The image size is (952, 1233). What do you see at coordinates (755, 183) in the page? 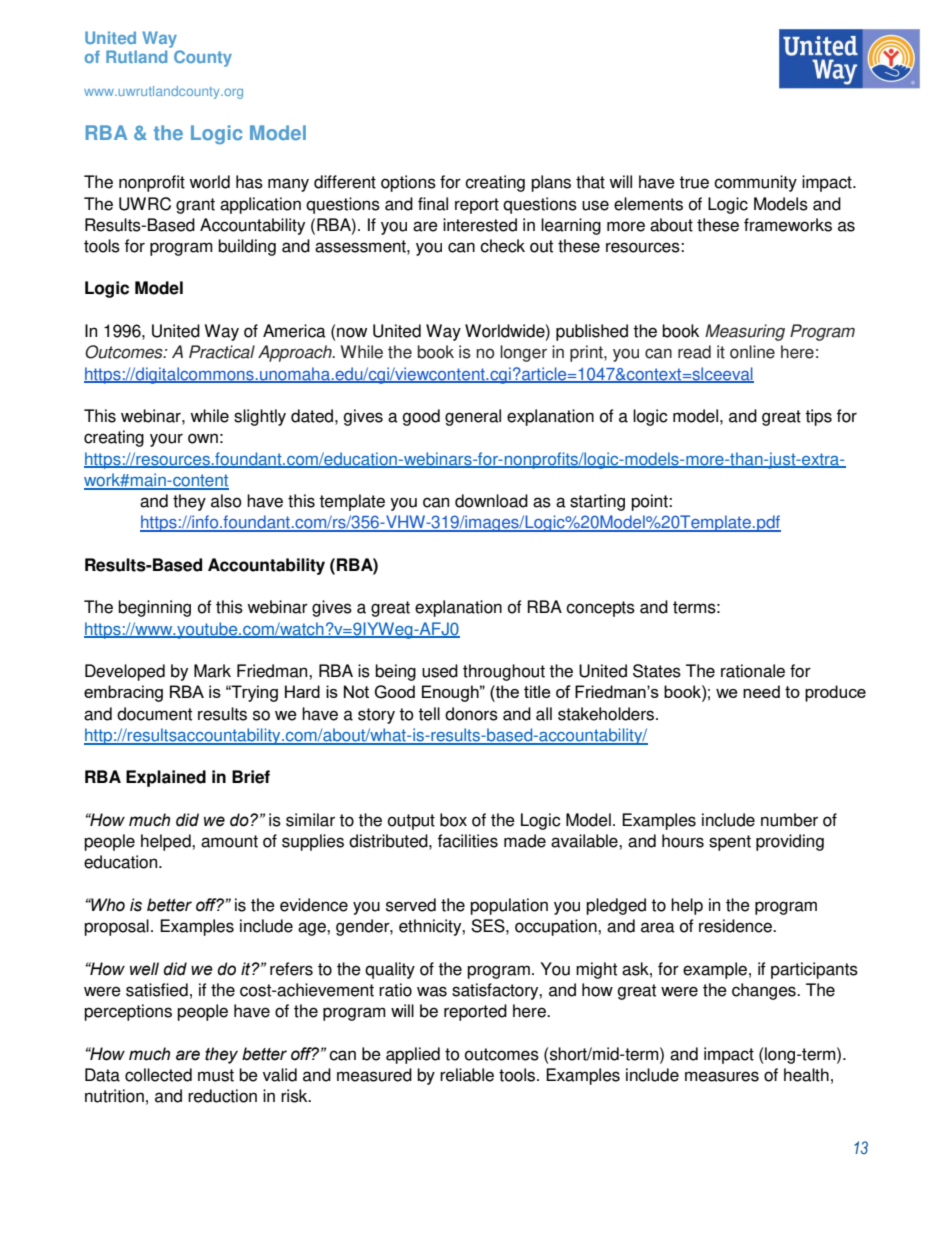
I see `community` at bounding box center [755, 183].
